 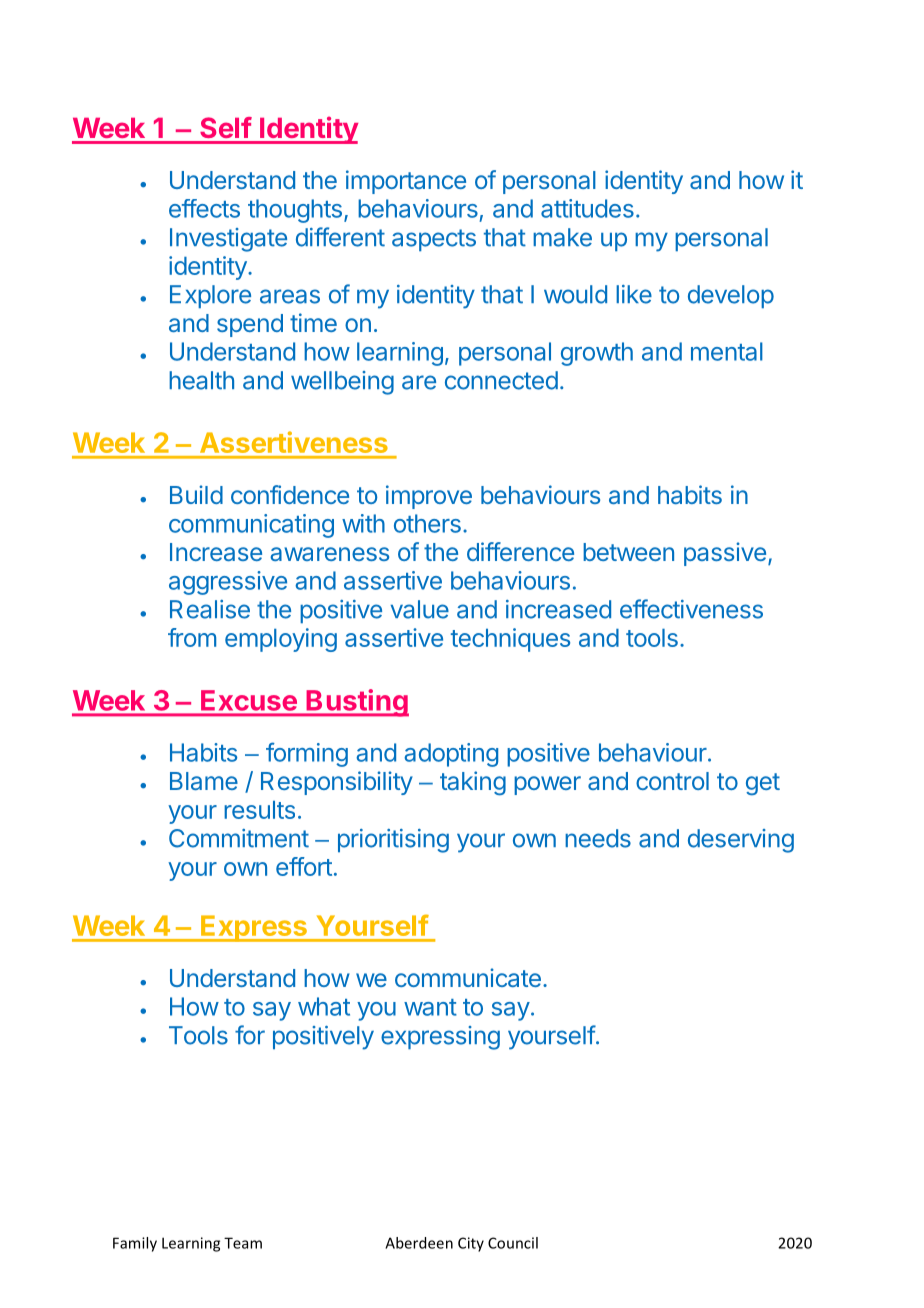 What do you see at coordinates (204, 208) in the image?
I see `effects` at bounding box center [204, 208].
